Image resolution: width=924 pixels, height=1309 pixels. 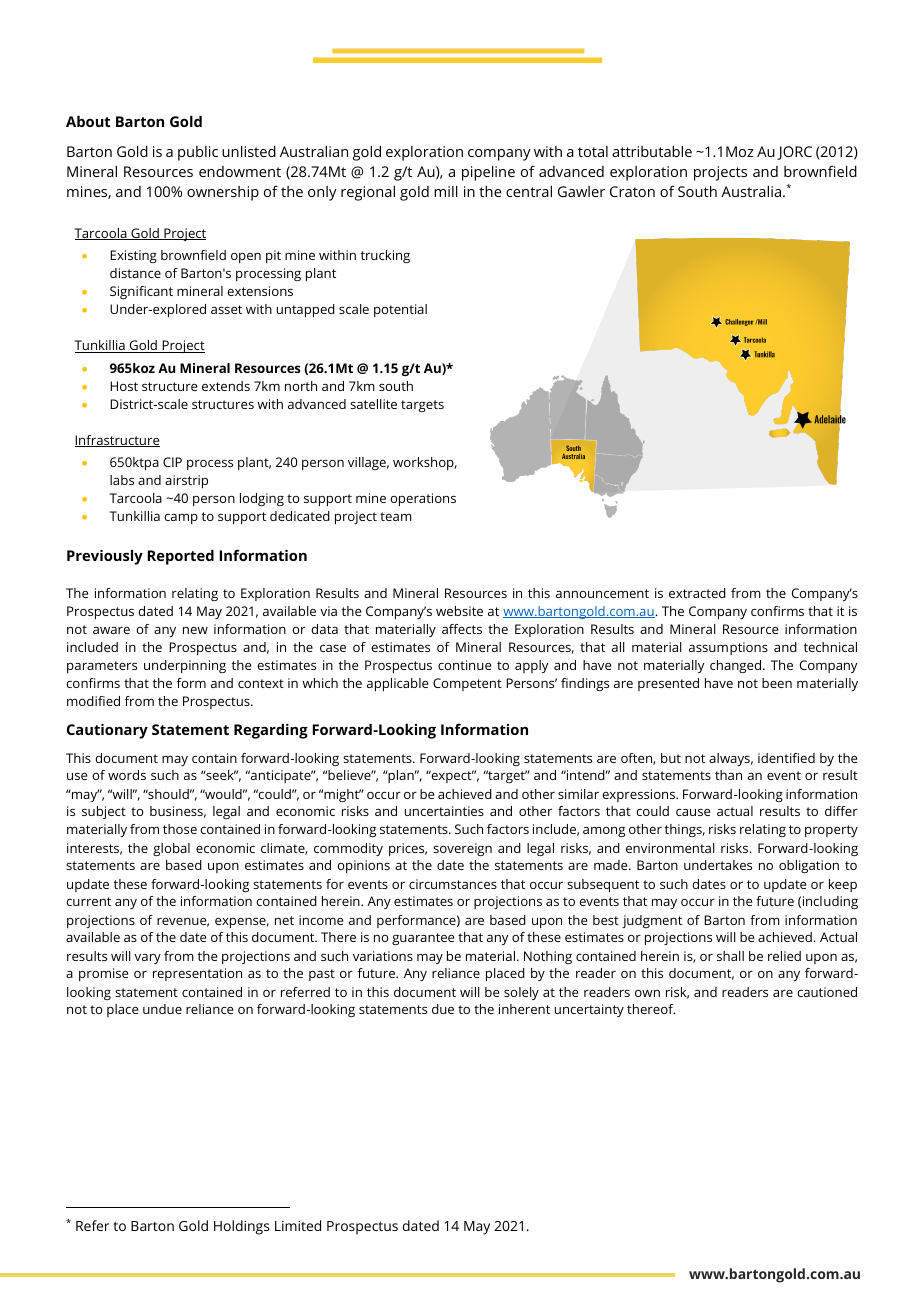 What do you see at coordinates (198, 153) in the page?
I see `public` at bounding box center [198, 153].
